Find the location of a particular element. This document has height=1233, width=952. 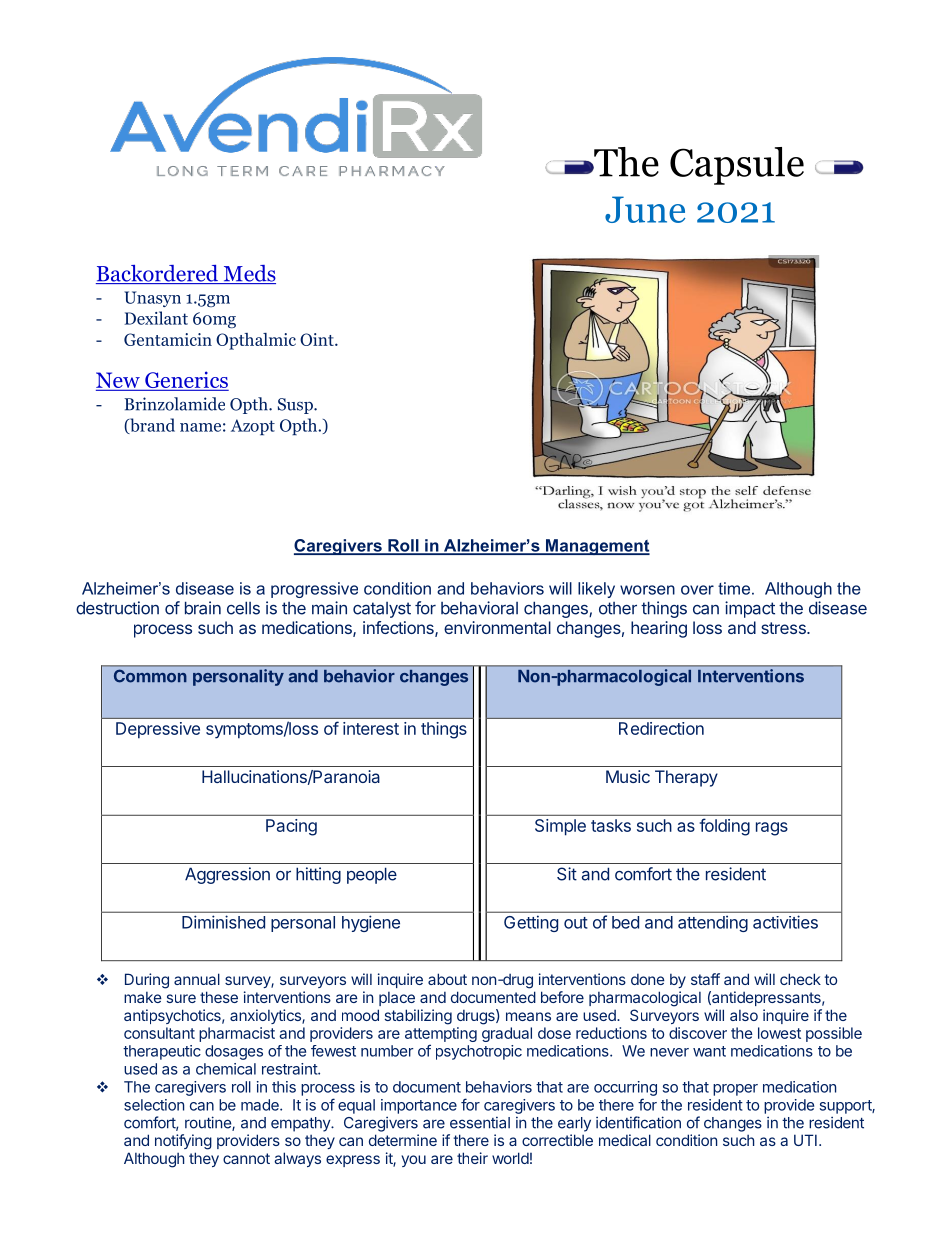

folding is located at coordinates (725, 827).
